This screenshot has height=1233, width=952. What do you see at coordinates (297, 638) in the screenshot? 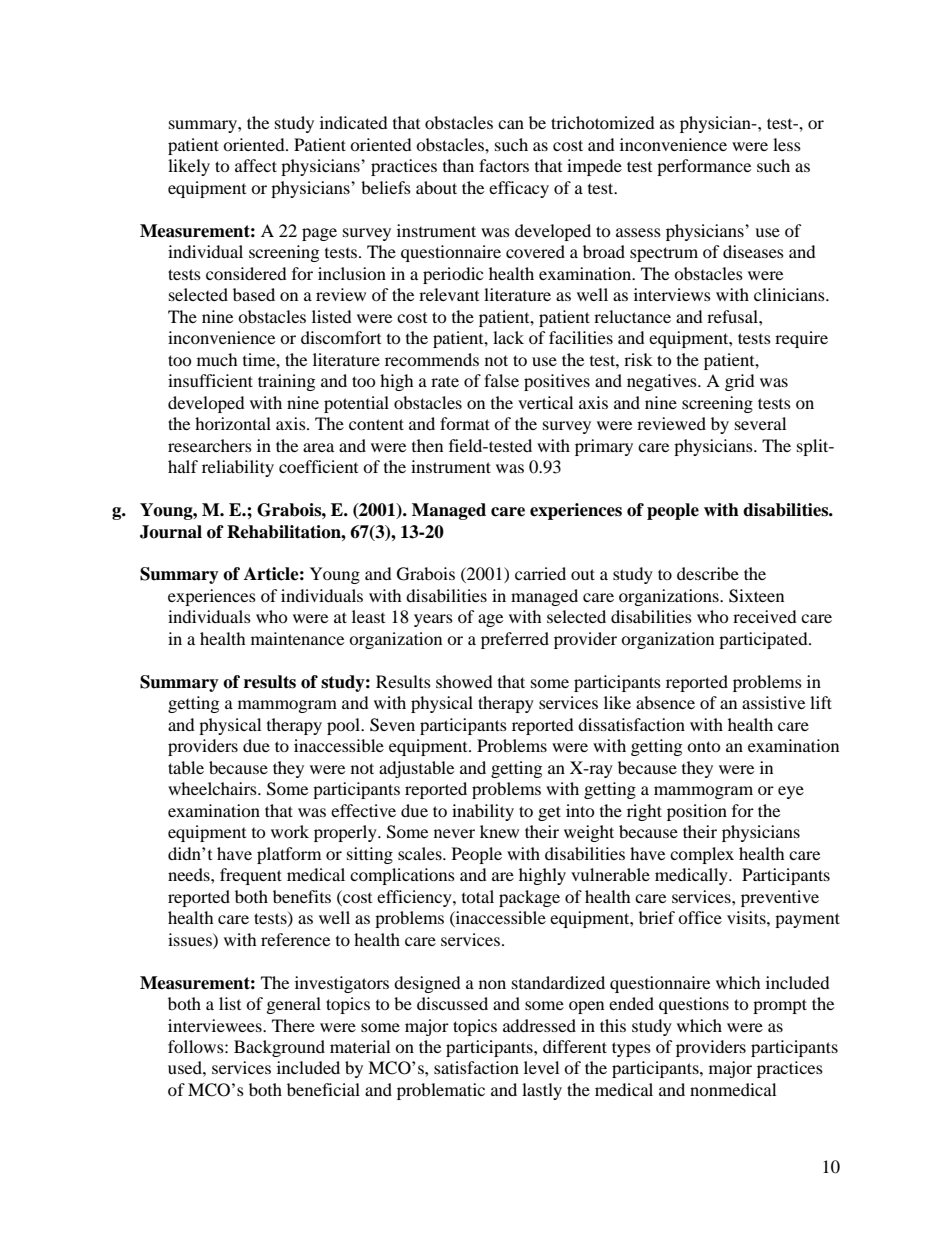
I see `maintenance` at bounding box center [297, 638].
